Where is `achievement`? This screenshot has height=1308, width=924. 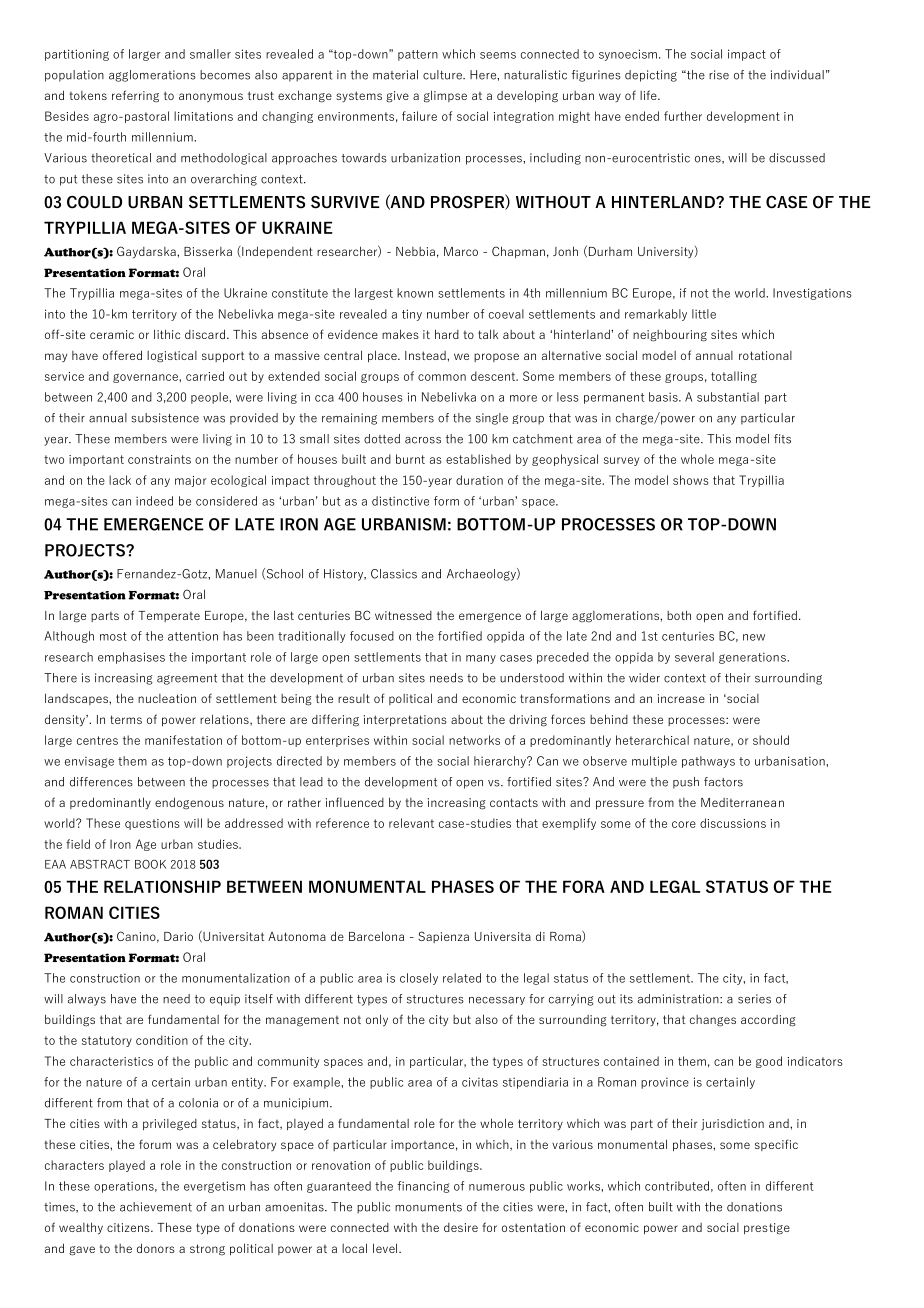
achievement is located at coordinates (156, 1207).
